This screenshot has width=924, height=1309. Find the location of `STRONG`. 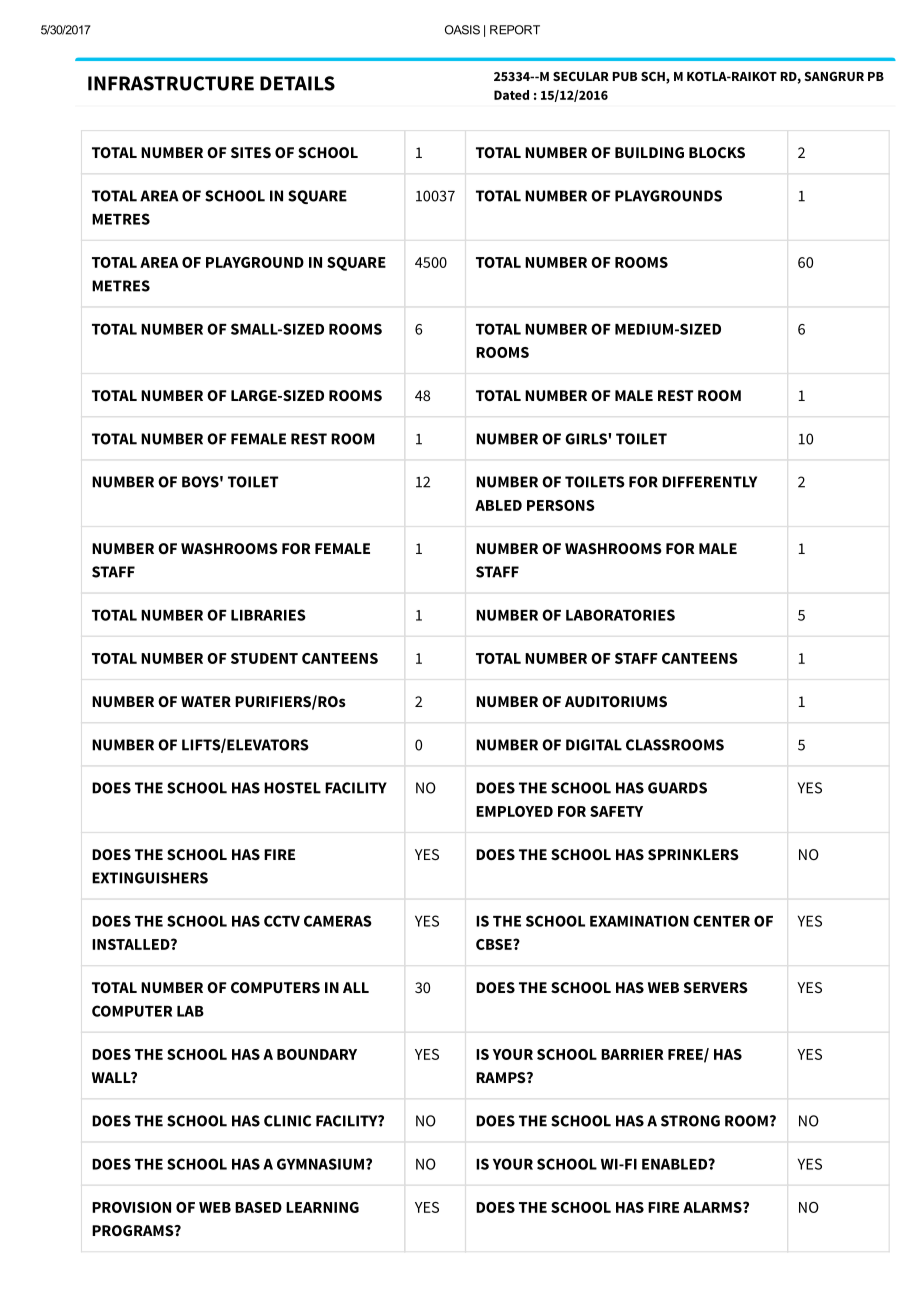

STRONG is located at coordinates (690, 1121).
